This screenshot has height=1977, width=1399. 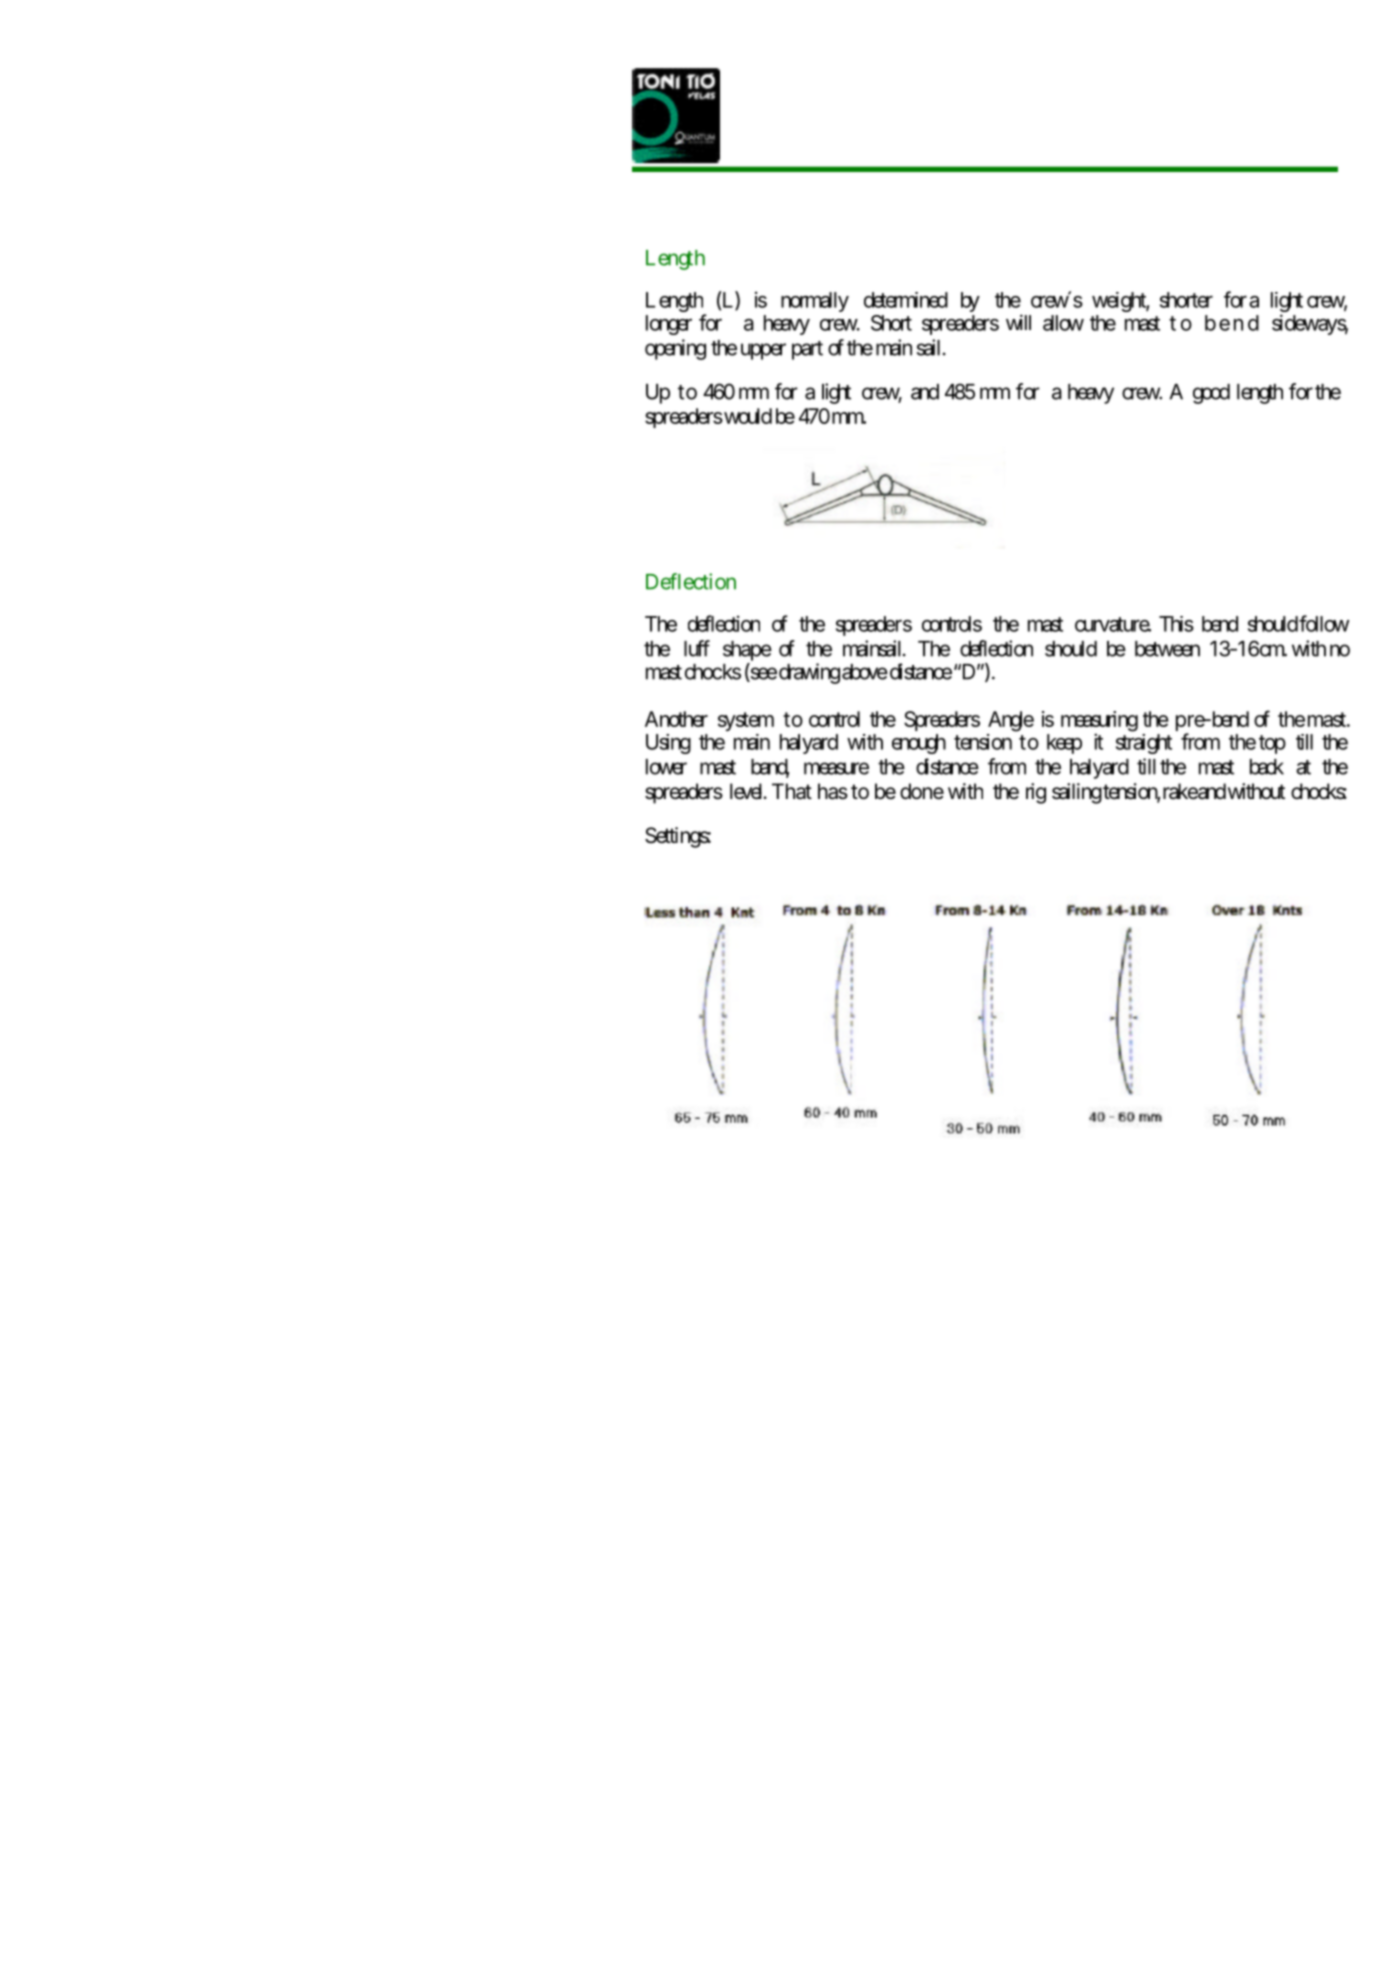 I want to click on level, so click(x=748, y=791).
